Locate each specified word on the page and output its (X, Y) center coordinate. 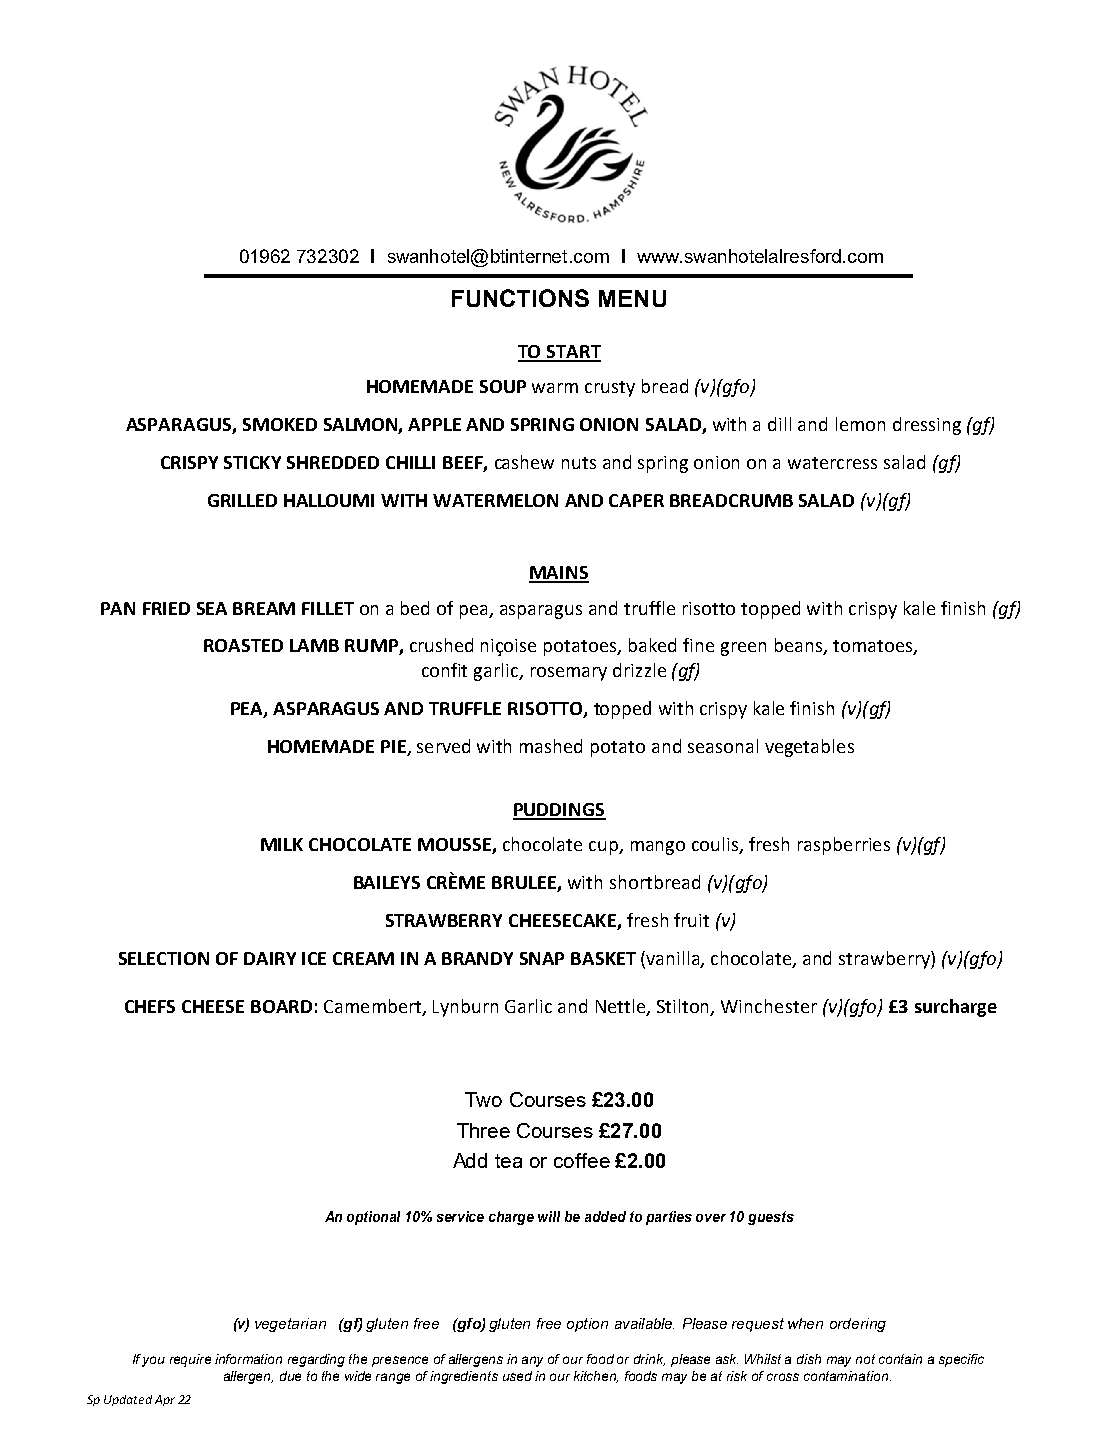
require (190, 1360)
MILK (282, 844)
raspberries (844, 846)
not (865, 1359)
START (573, 353)
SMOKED (280, 424)
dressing (927, 426)
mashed (551, 746)
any (532, 1361)
